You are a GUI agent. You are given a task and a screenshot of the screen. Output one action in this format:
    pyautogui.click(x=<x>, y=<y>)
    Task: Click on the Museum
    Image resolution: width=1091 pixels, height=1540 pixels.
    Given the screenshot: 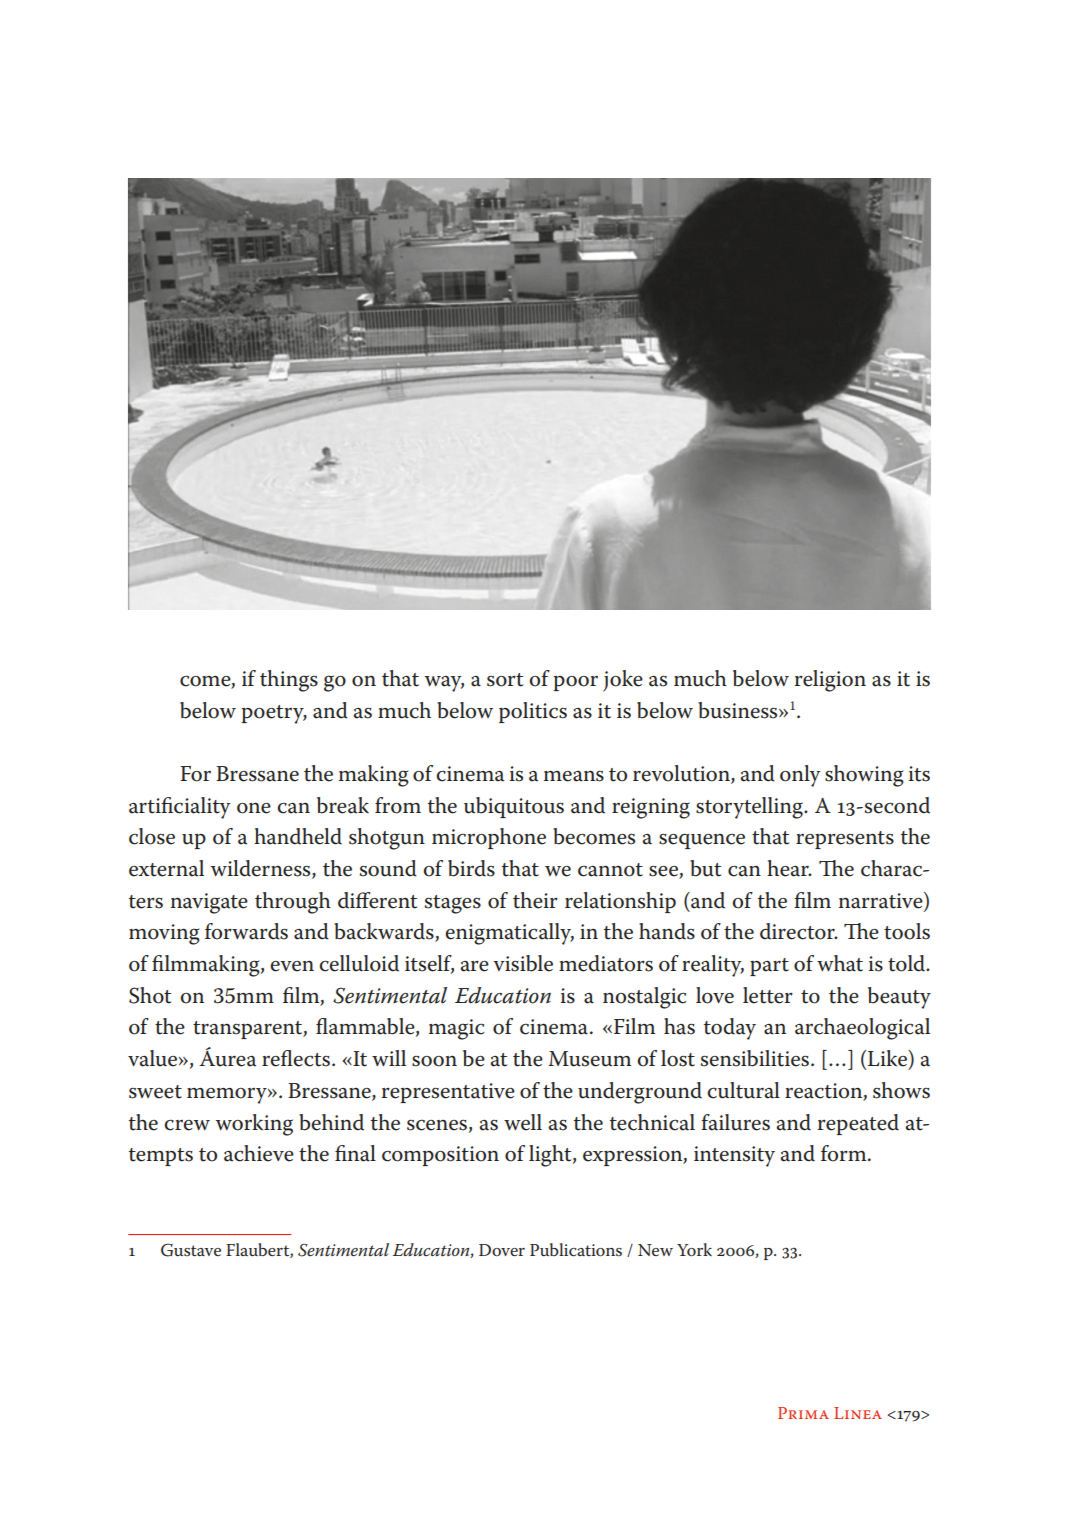 What is the action you would take?
    pyautogui.click(x=589, y=1059)
